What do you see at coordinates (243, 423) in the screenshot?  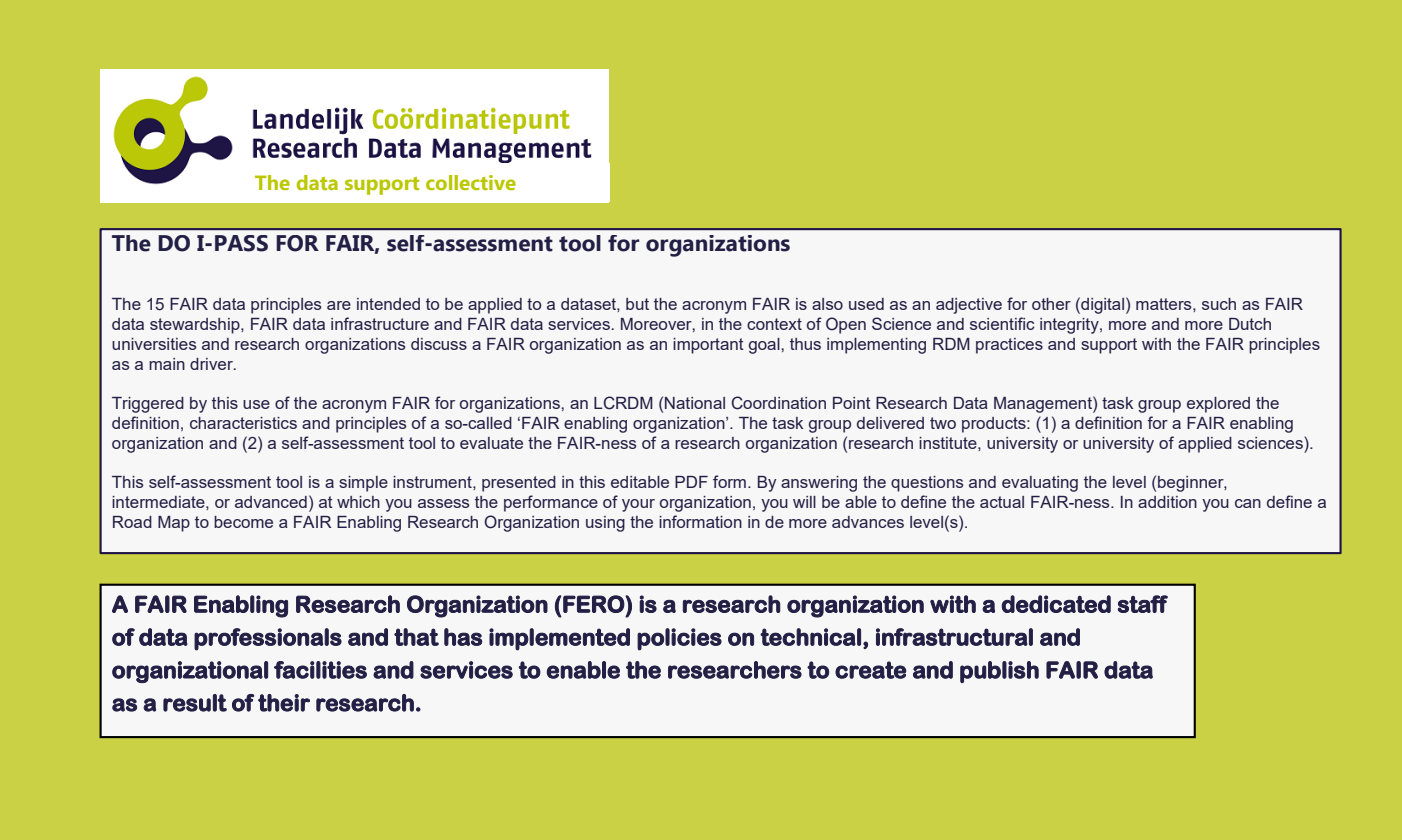 I see `characteristics` at bounding box center [243, 423].
